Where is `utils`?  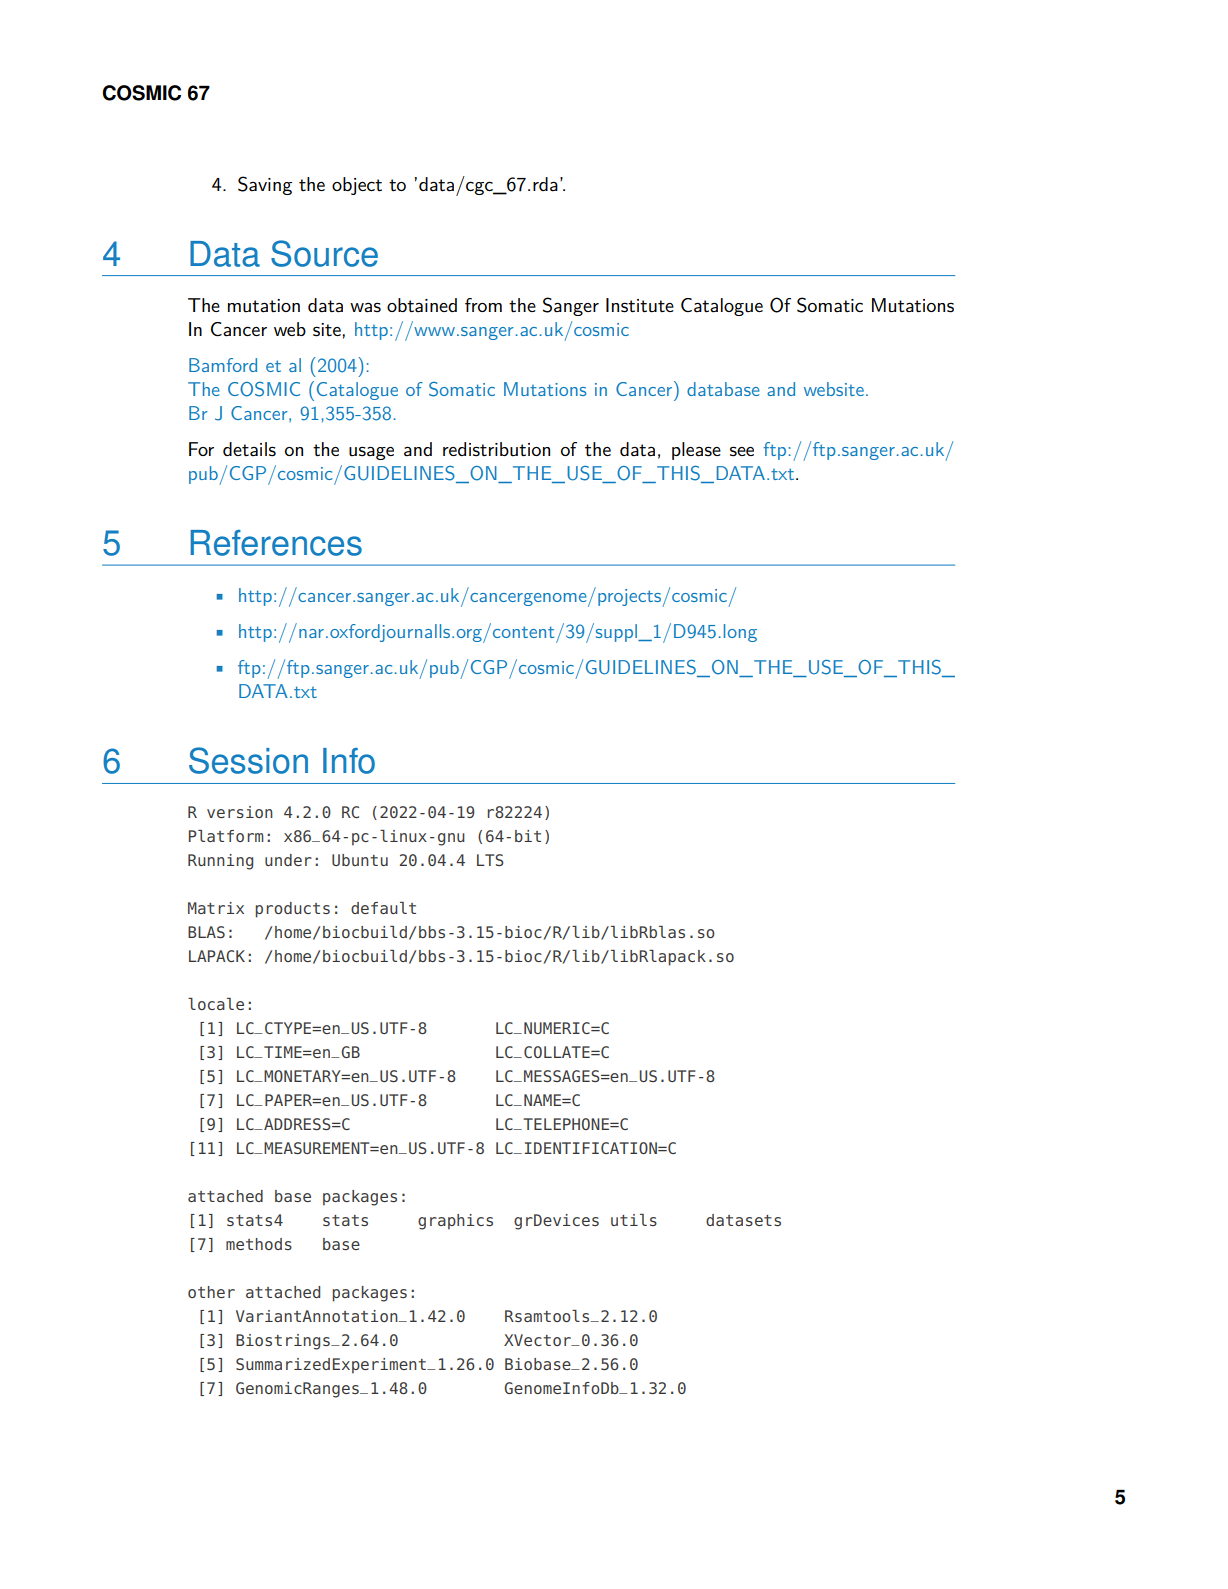 utils is located at coordinates (634, 1220).
